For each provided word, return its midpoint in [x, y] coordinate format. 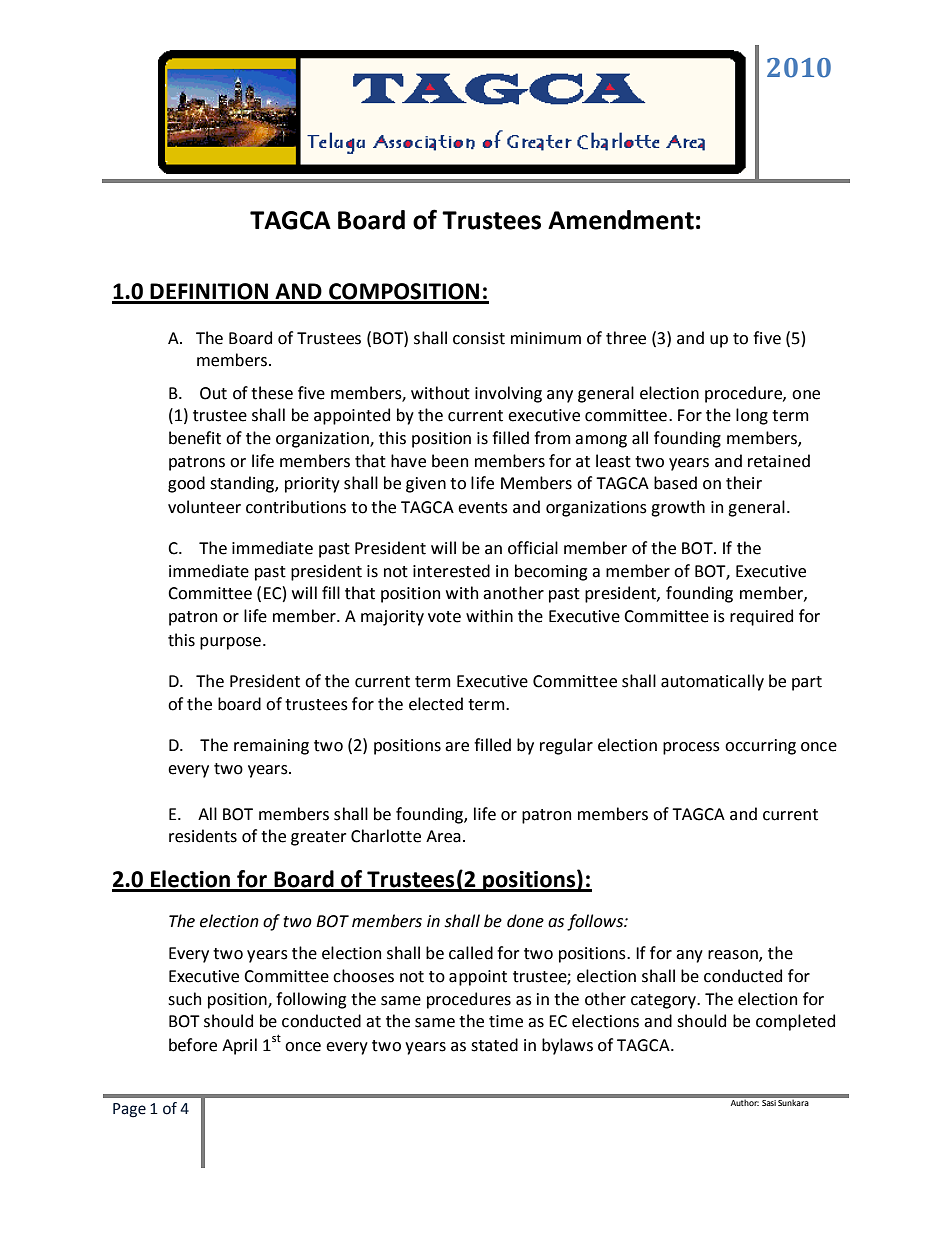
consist [479, 338]
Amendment [621, 220]
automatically [712, 682]
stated [494, 1045]
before [193, 1045]
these [272, 393]
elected [436, 704]
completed [795, 1022]
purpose [230, 643]
